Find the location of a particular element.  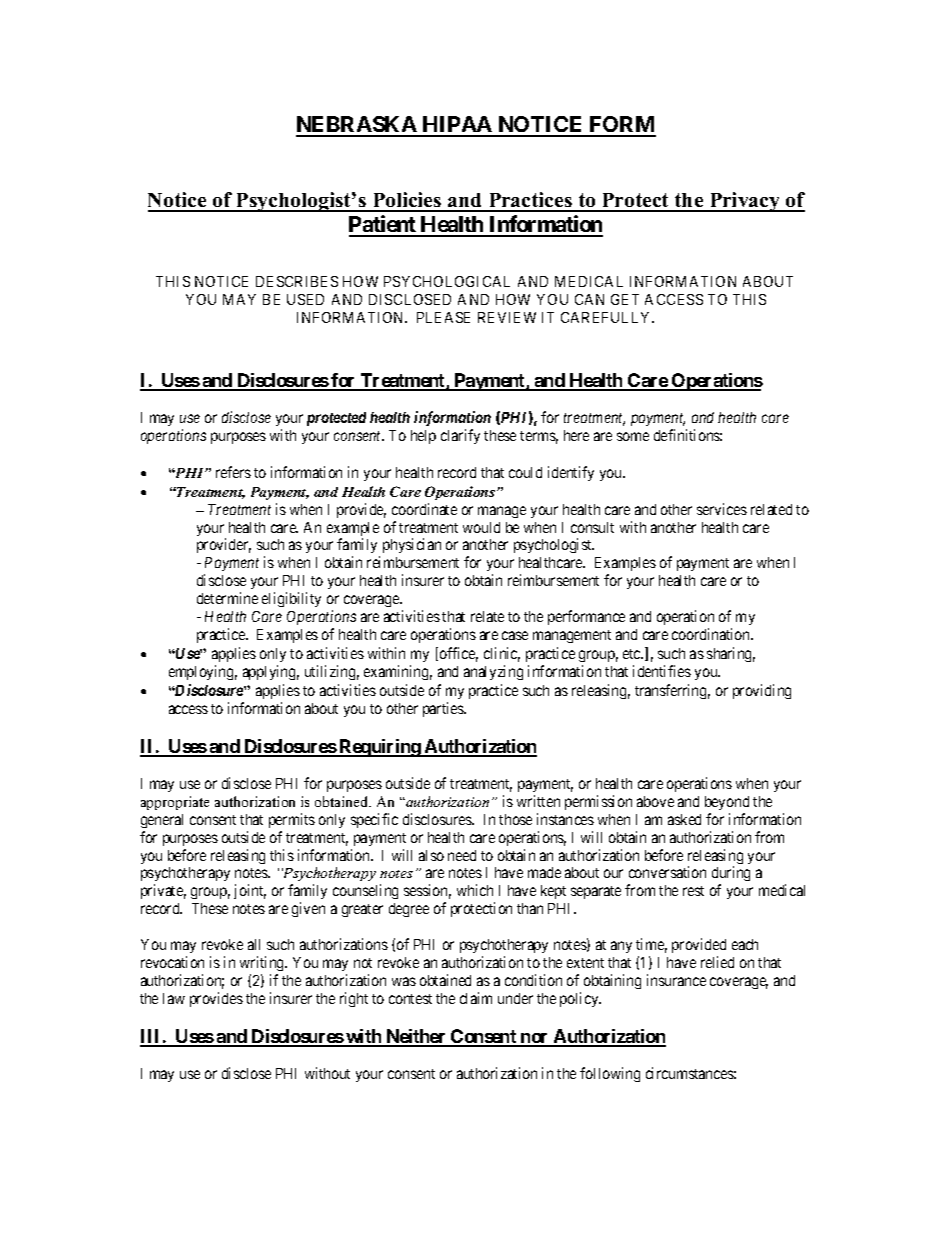

need is located at coordinates (462, 855).
